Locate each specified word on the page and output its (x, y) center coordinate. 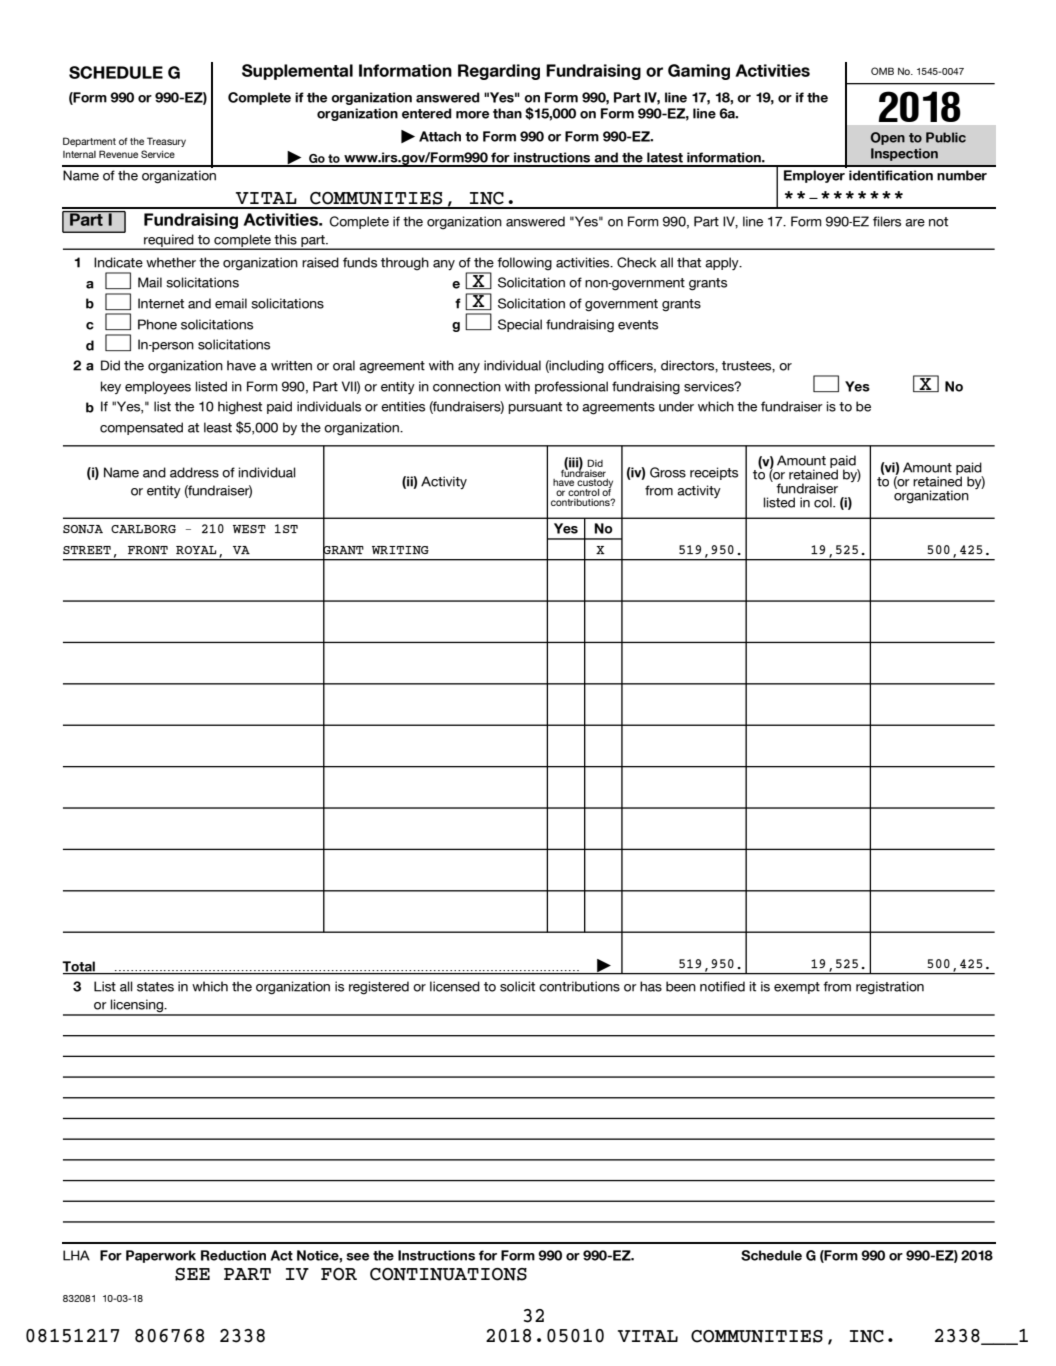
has (651, 986)
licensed (455, 986)
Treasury (166, 142)
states (155, 987)
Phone (157, 324)
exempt (797, 988)
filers (887, 221)
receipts (714, 473)
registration (890, 988)
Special (520, 325)
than (507, 113)
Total (79, 967)
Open (888, 138)
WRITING (400, 550)
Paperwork (161, 1256)
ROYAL (196, 550)
